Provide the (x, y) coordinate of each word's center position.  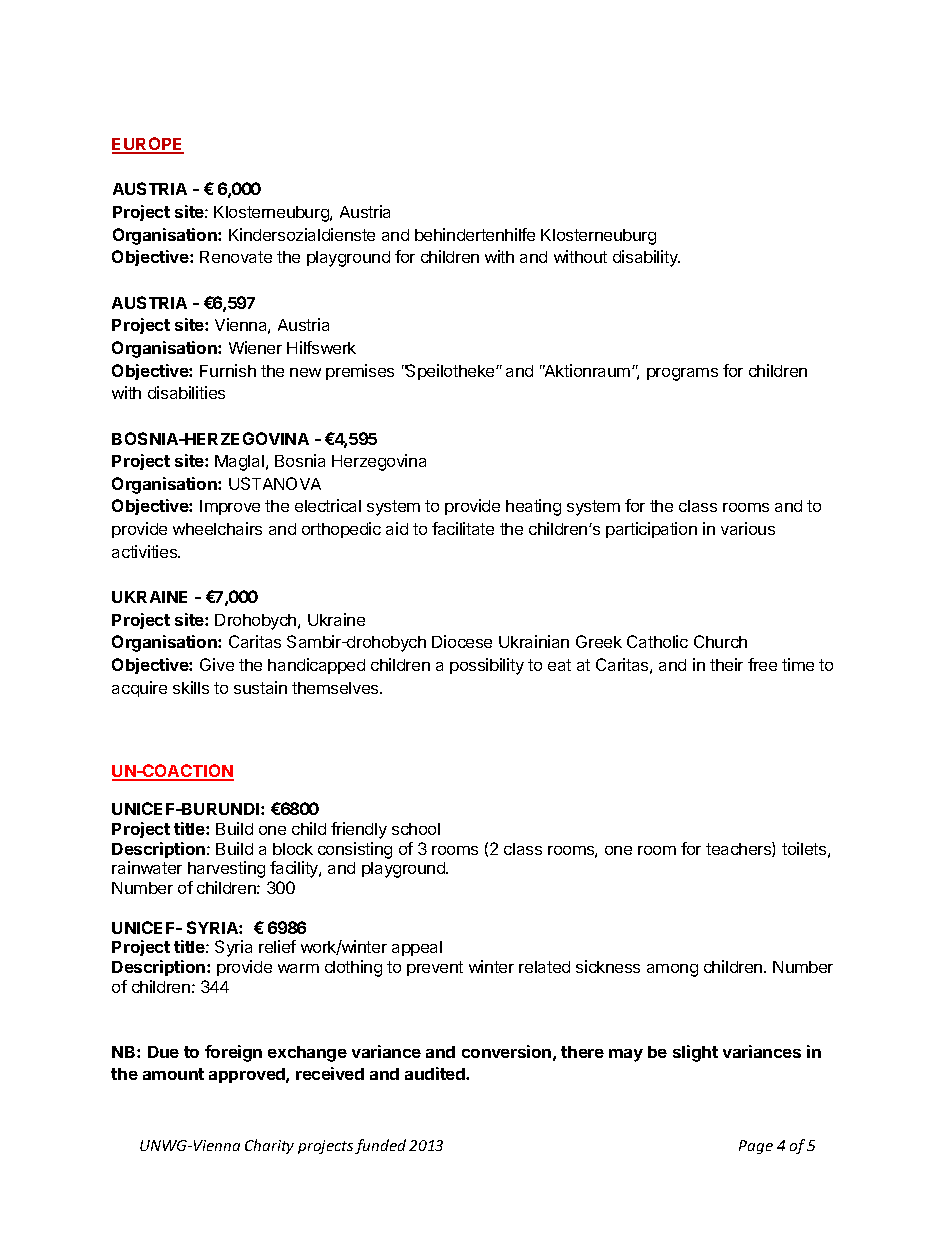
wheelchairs (217, 528)
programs (682, 374)
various (748, 528)
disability (646, 258)
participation (651, 530)
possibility (487, 666)
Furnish (228, 370)
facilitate (463, 528)
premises (360, 372)
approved (248, 1075)
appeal (417, 948)
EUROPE (148, 145)
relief (277, 946)
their (726, 664)
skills (191, 687)
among (672, 970)
